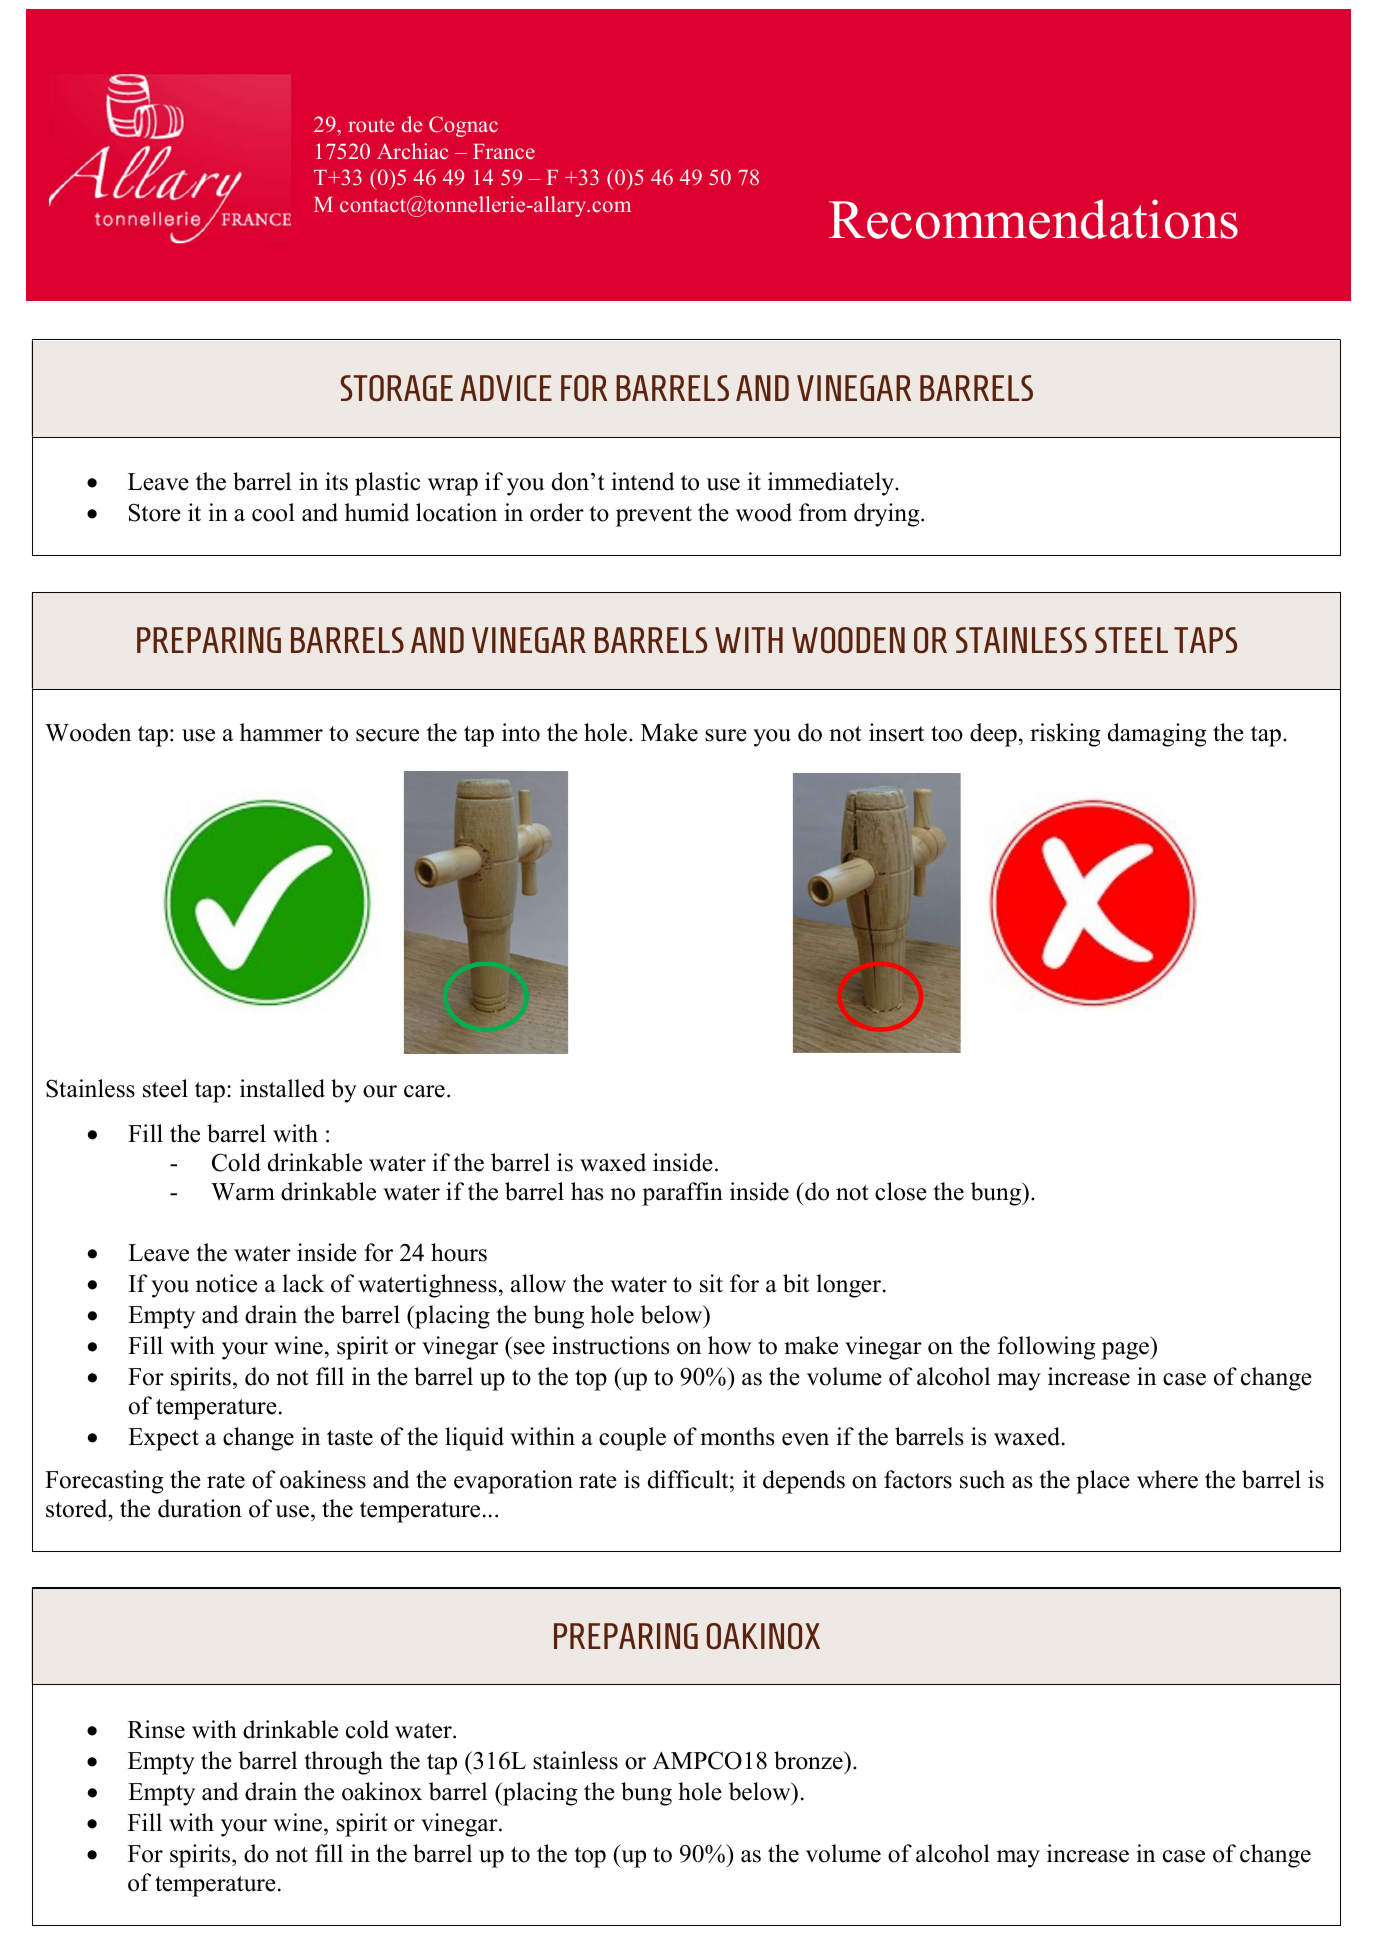  I want to click on bronze, so click(809, 1760).
